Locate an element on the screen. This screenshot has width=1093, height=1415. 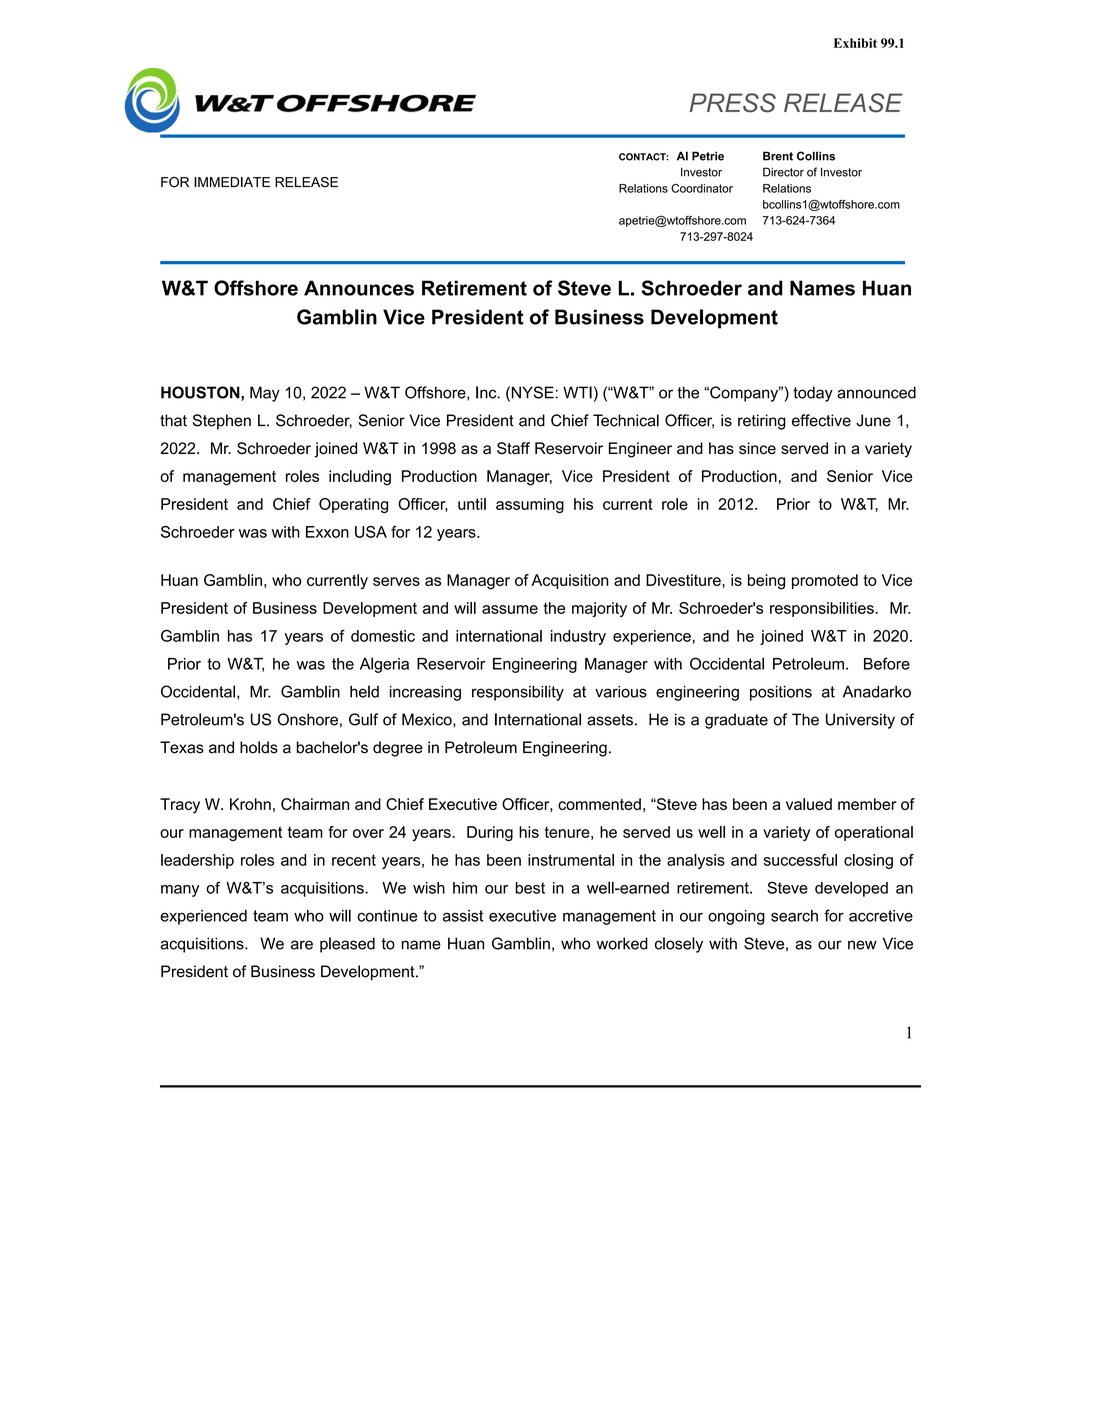
Exxon is located at coordinates (327, 532).
